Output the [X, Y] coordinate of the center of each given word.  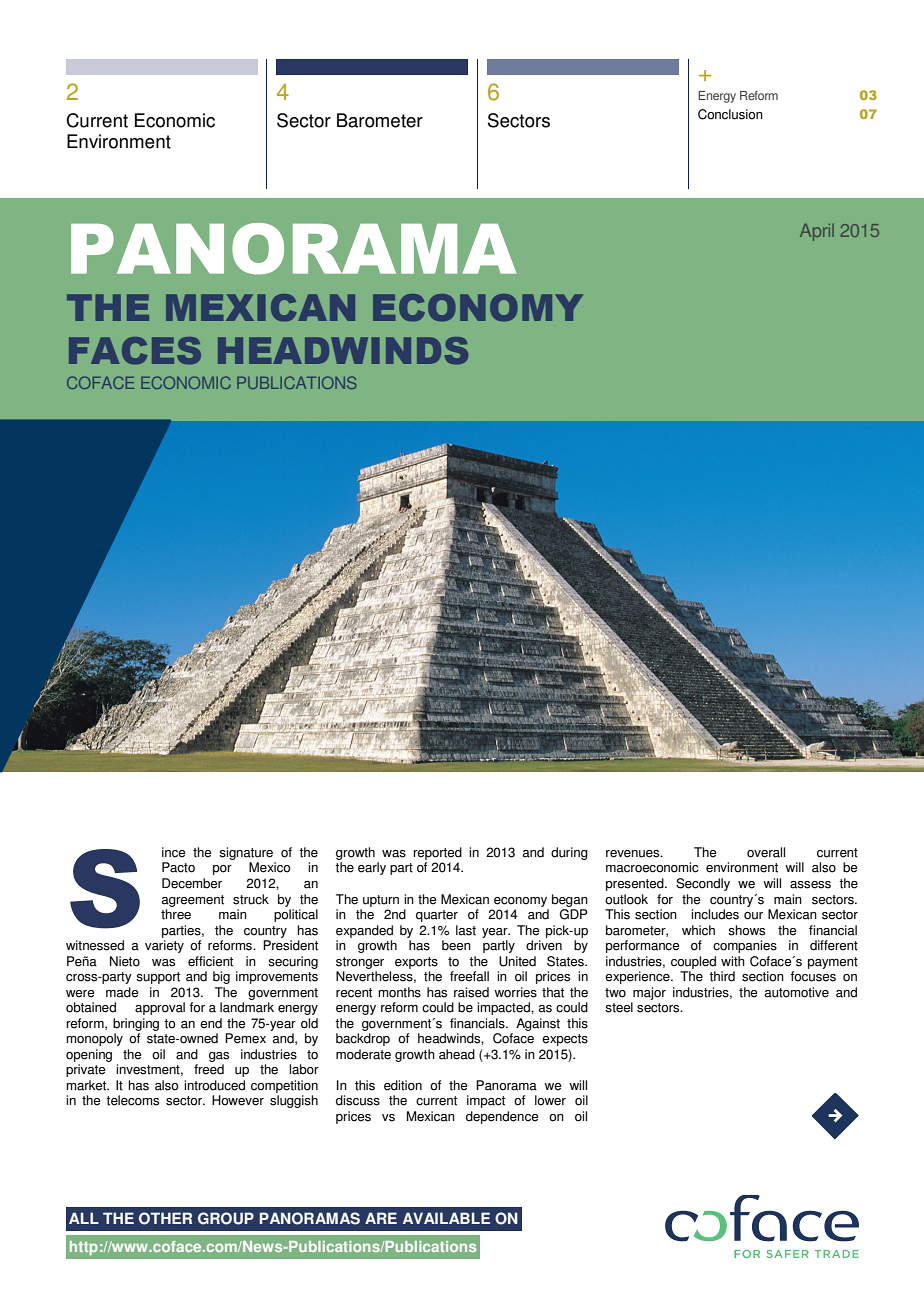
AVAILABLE [446, 1218]
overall [766, 852]
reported [437, 853]
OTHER [165, 1218]
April [817, 232]
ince [173, 852]
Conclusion [730, 114]
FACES [135, 351]
